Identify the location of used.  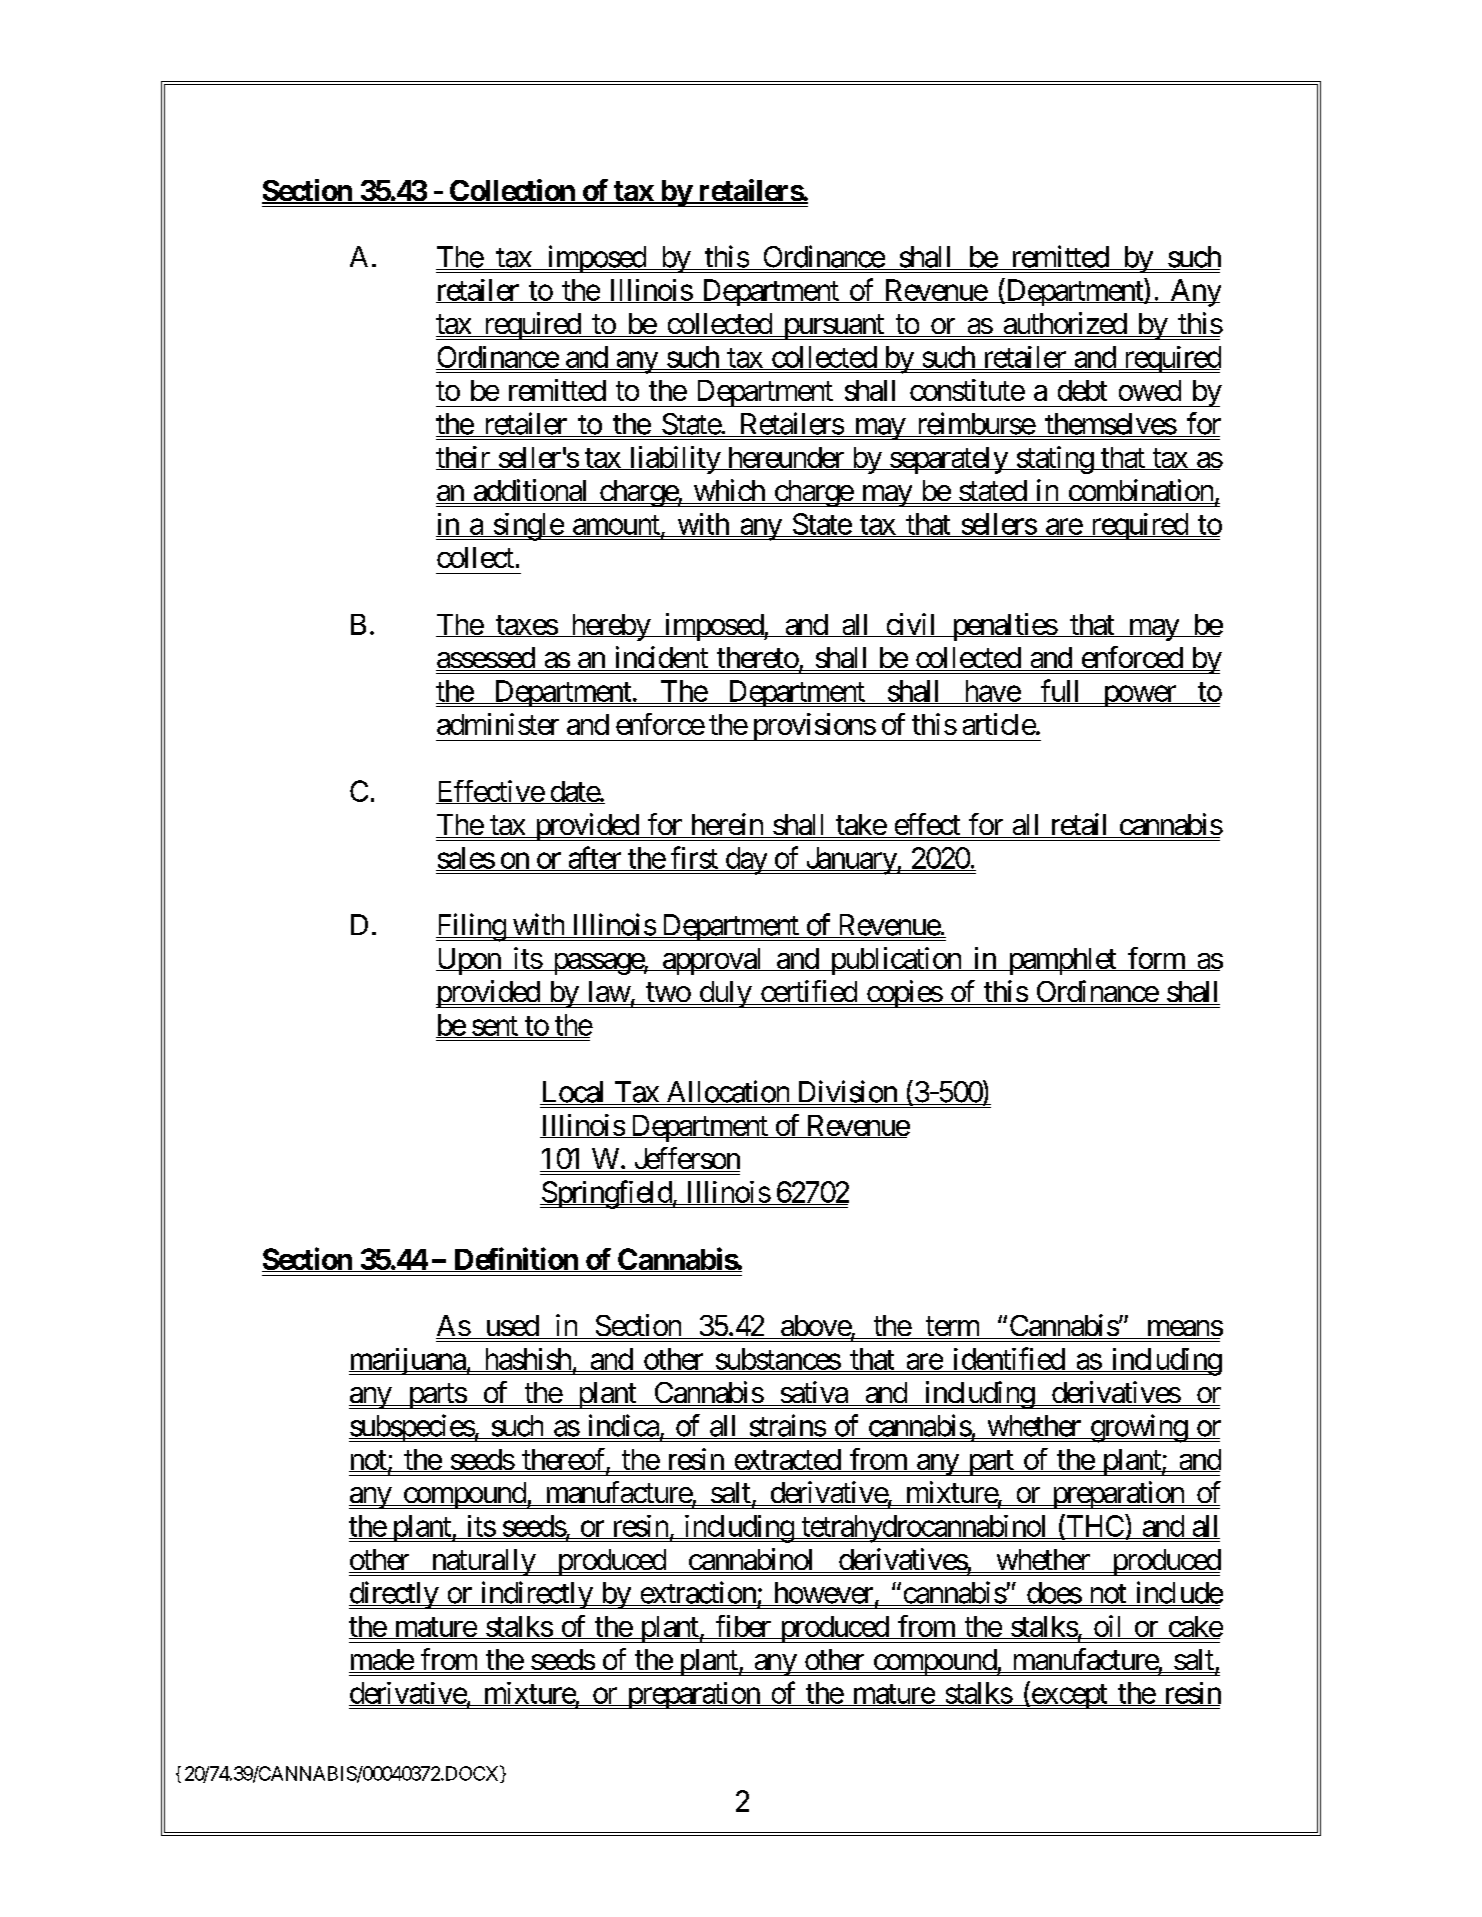
(511, 1327).
